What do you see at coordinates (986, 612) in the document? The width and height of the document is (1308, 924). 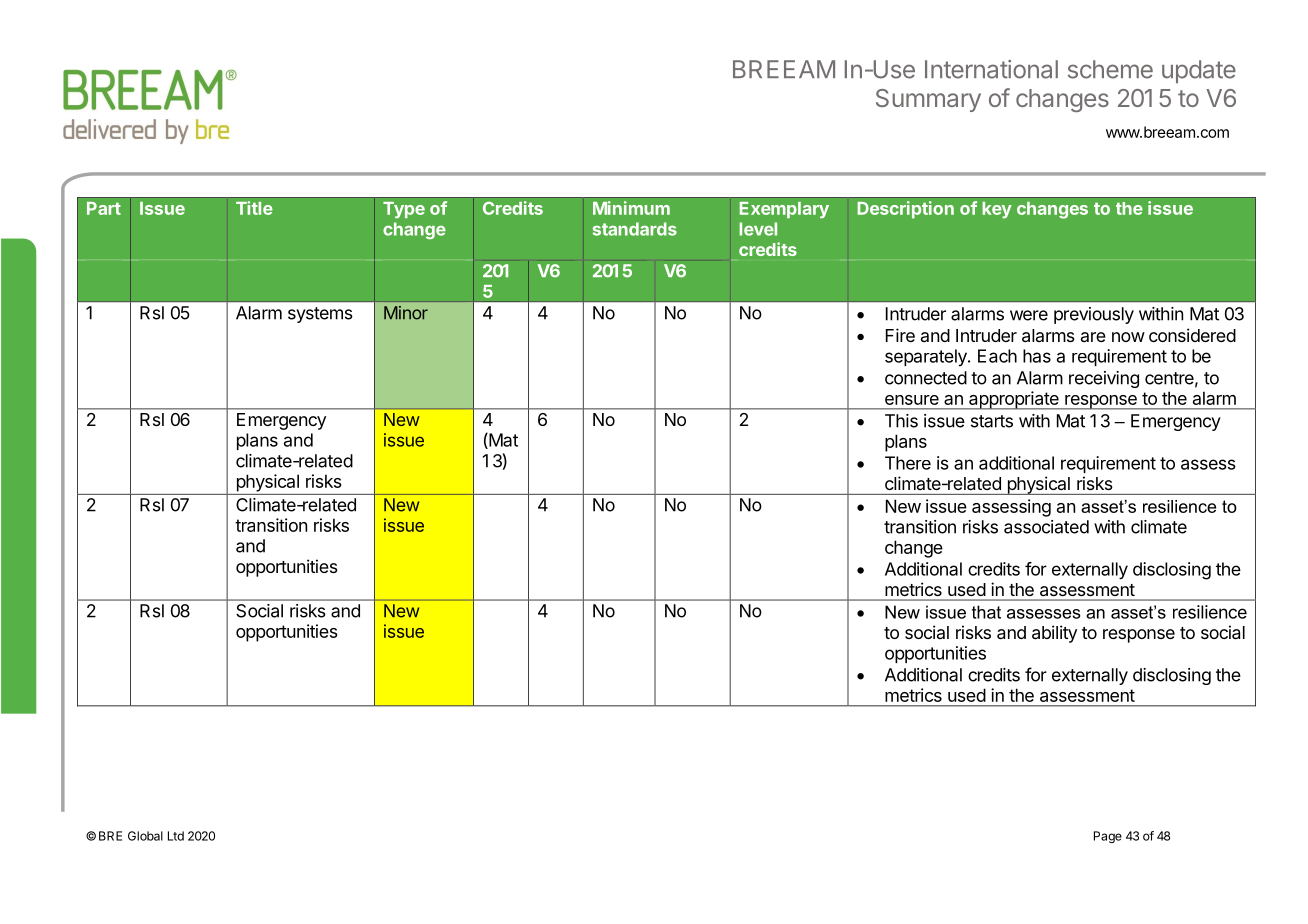 I see `that` at bounding box center [986, 612].
